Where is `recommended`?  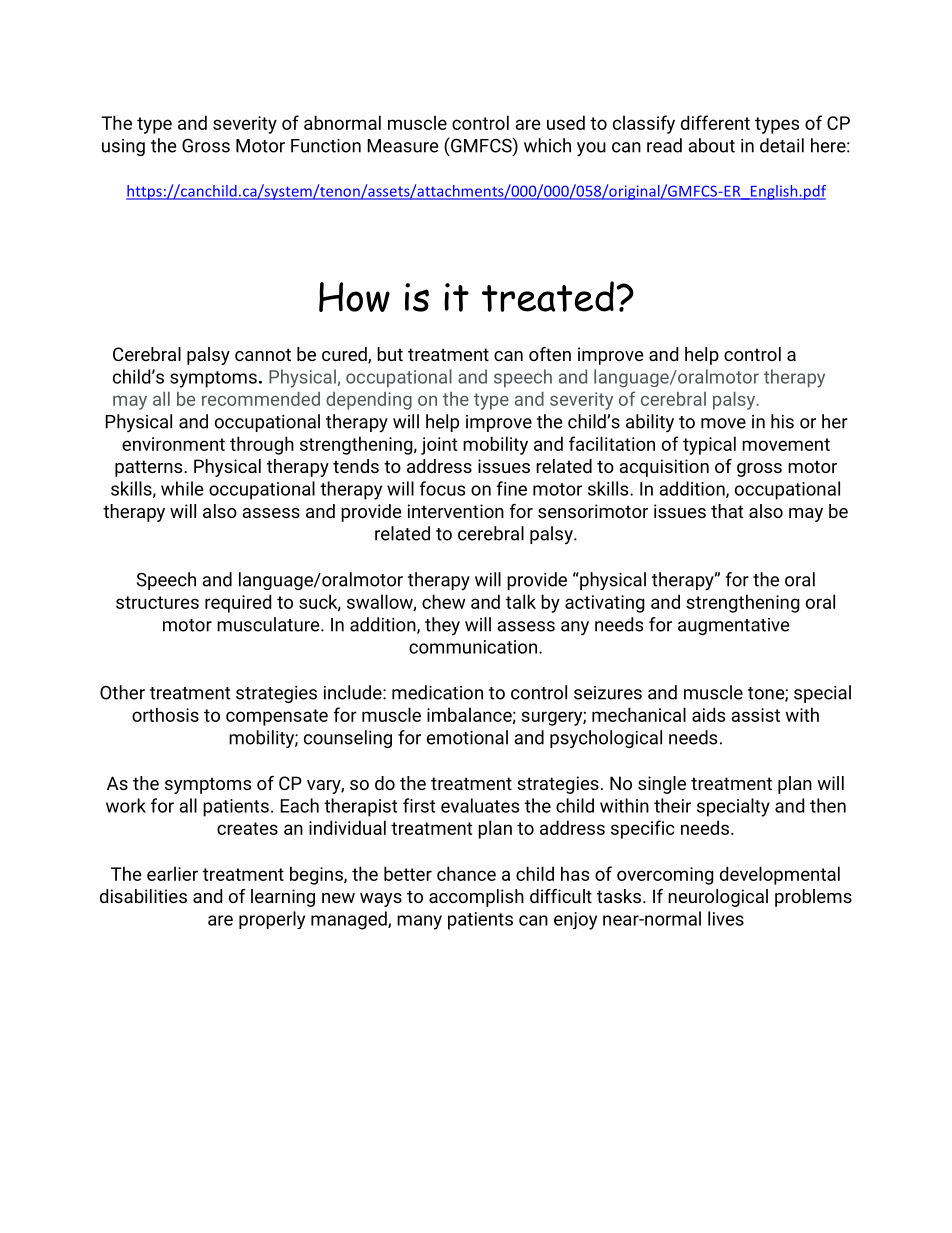 recommended is located at coordinates (261, 399).
